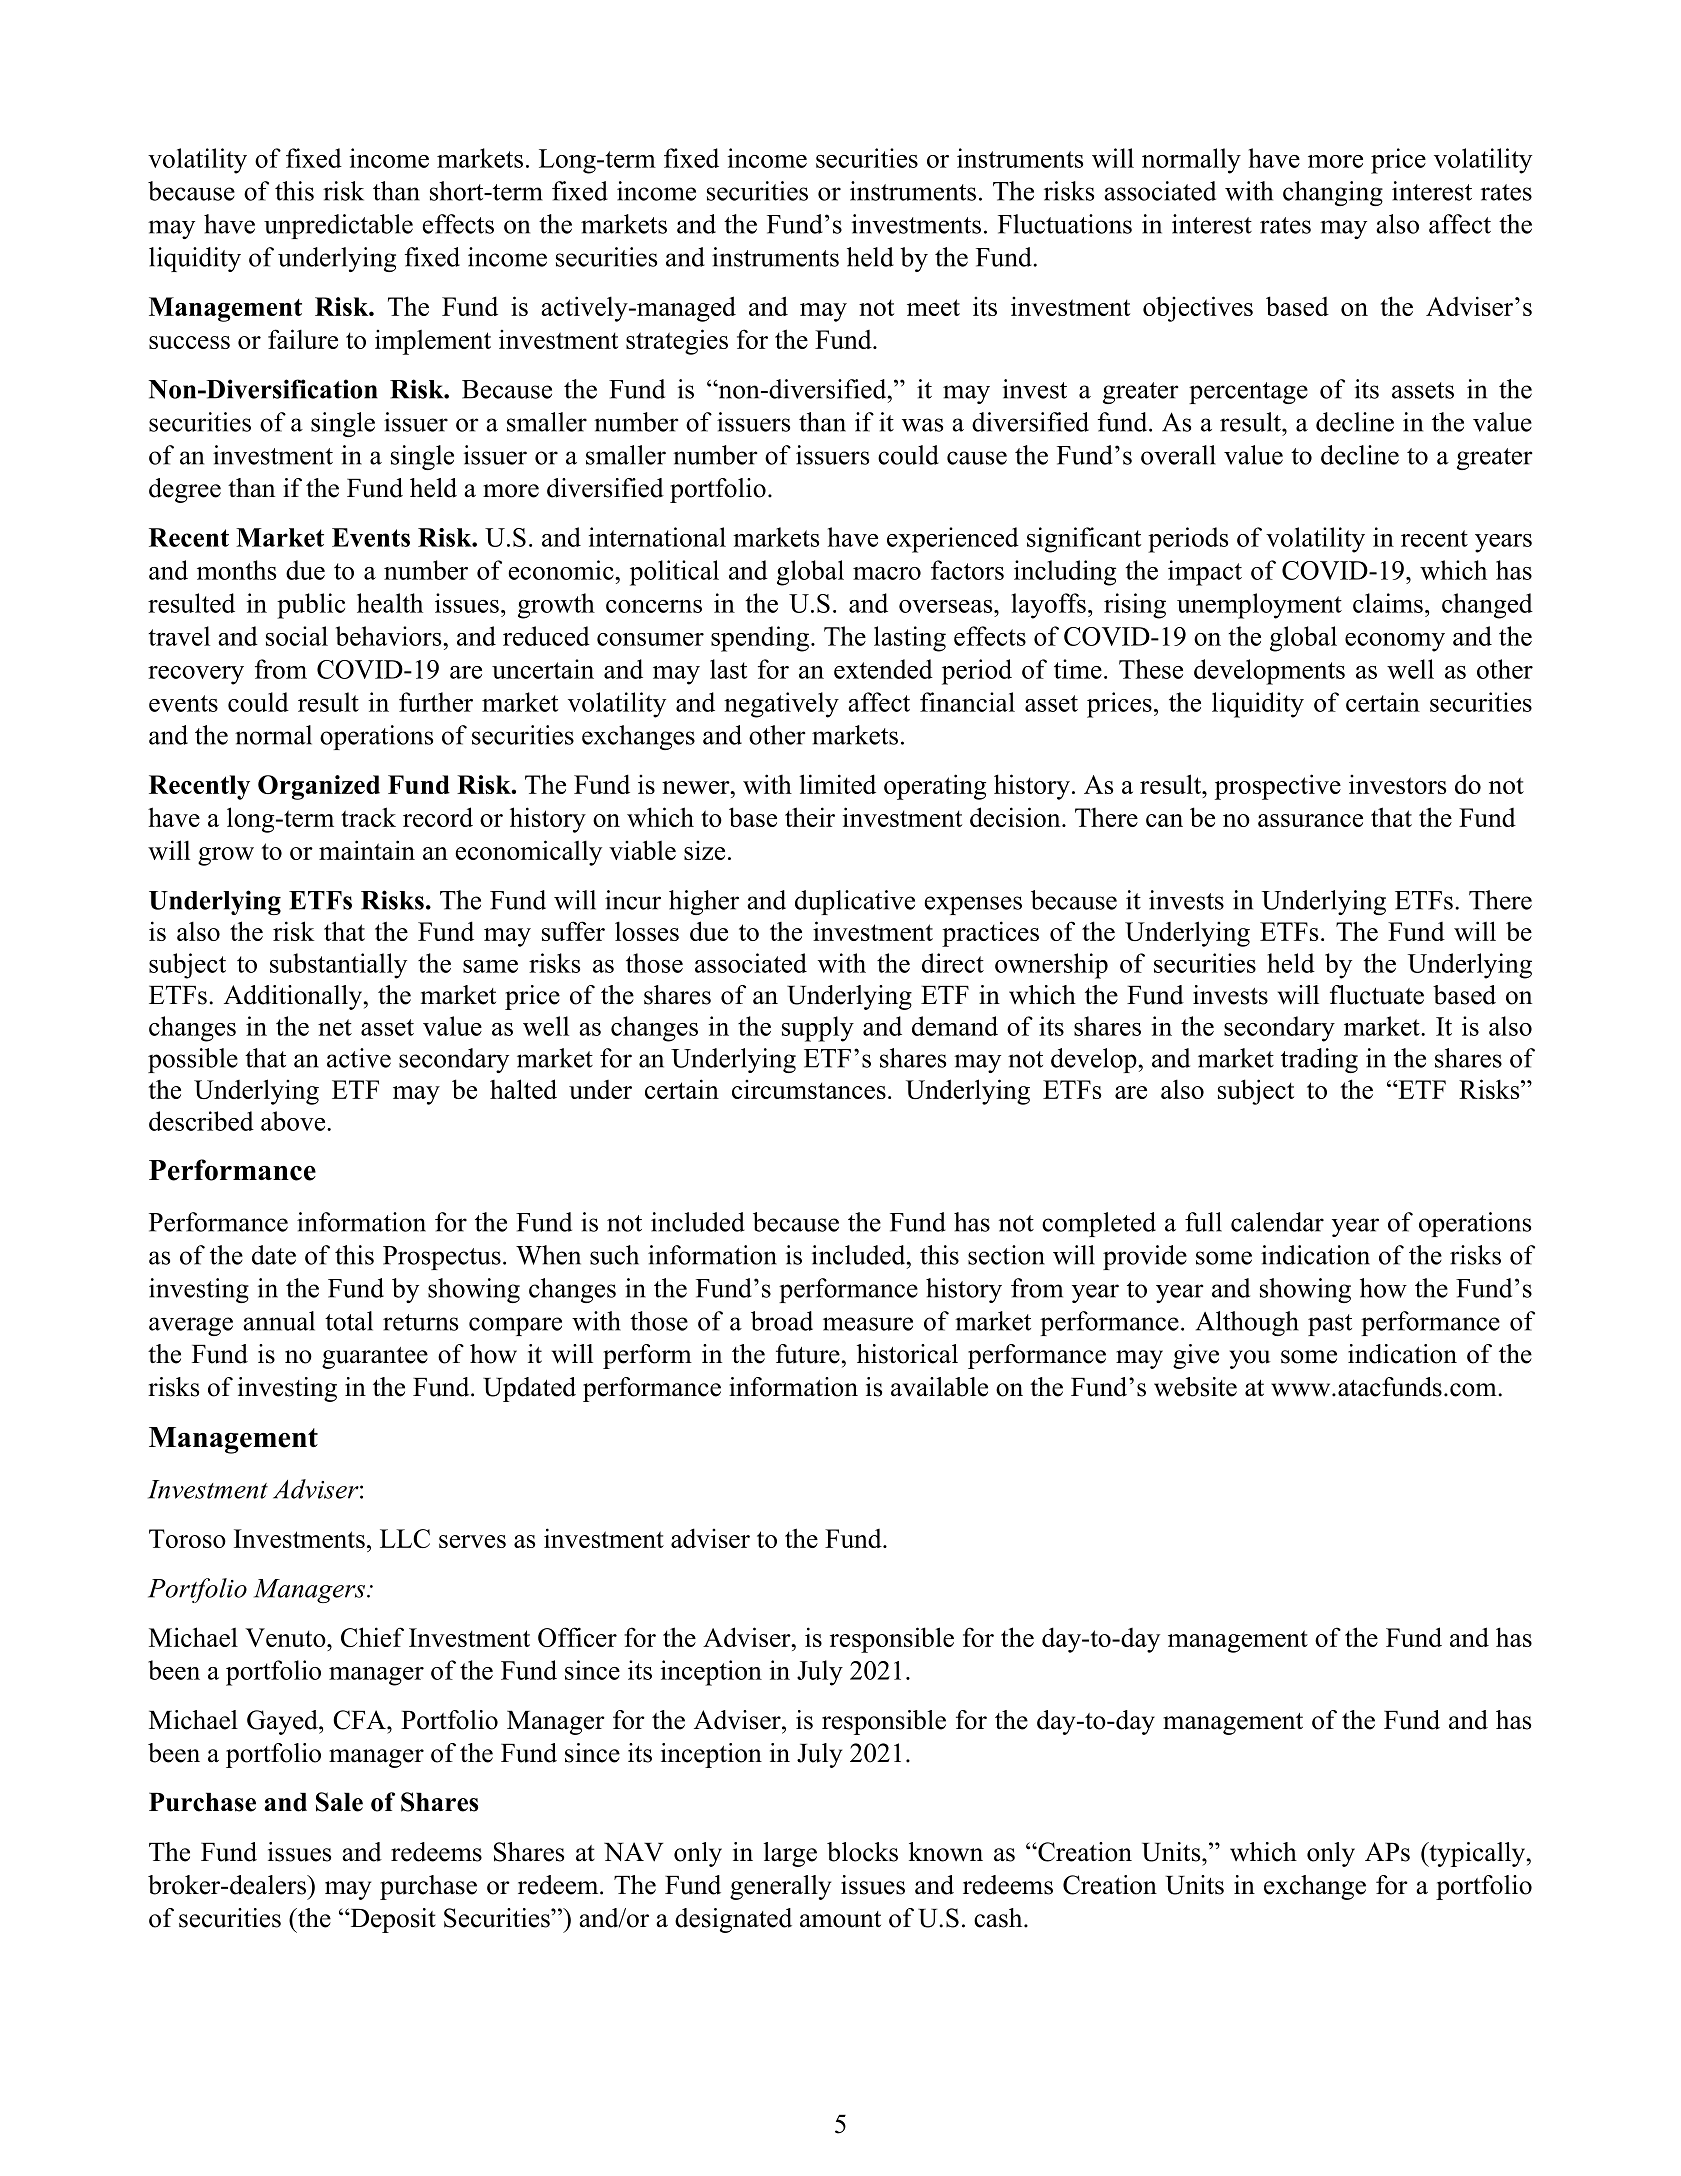 Image resolution: width=1681 pixels, height=2176 pixels. I want to click on supply, so click(818, 1029).
